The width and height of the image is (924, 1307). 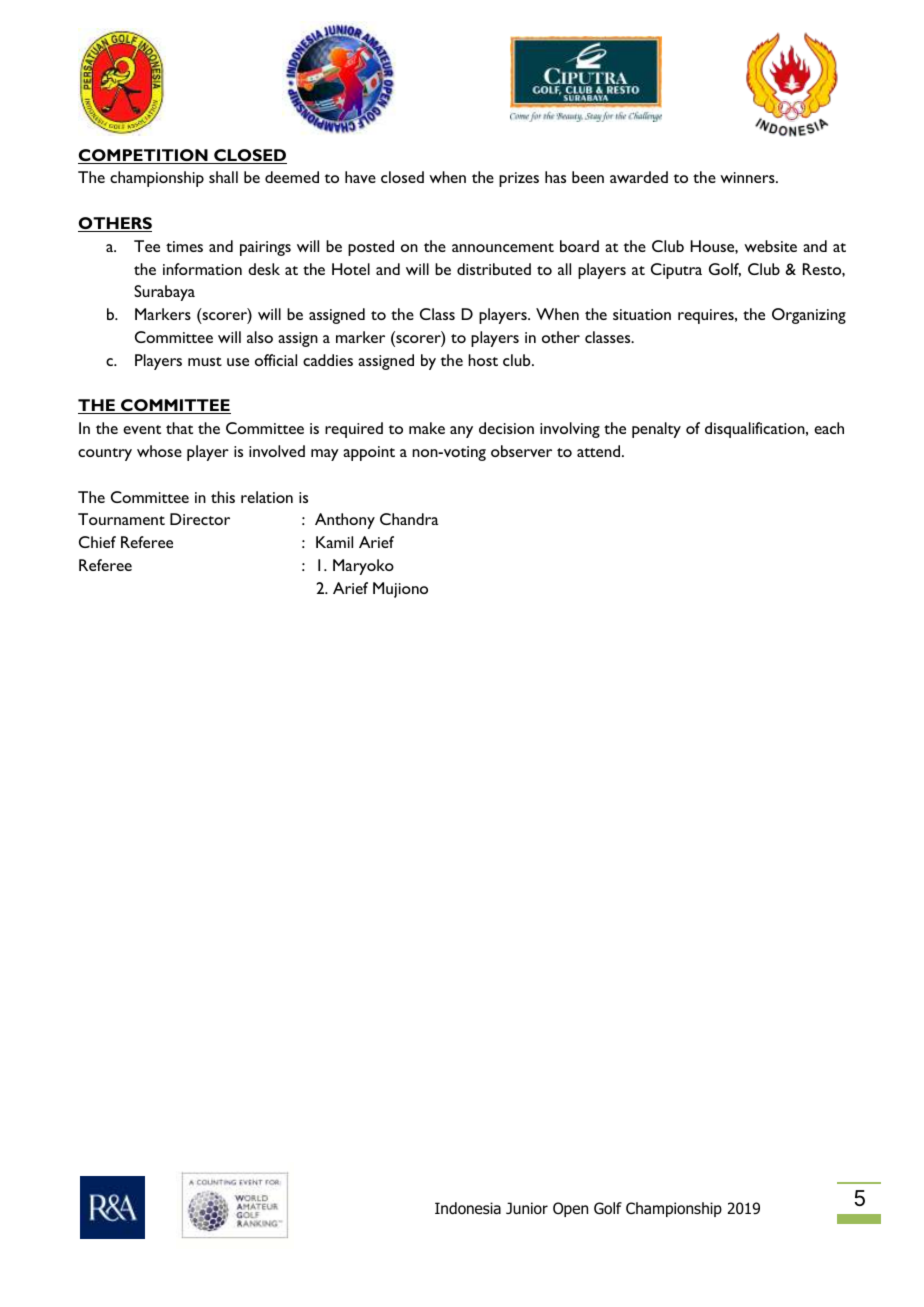 What do you see at coordinates (468, 1208) in the image?
I see `Indonesia` at bounding box center [468, 1208].
